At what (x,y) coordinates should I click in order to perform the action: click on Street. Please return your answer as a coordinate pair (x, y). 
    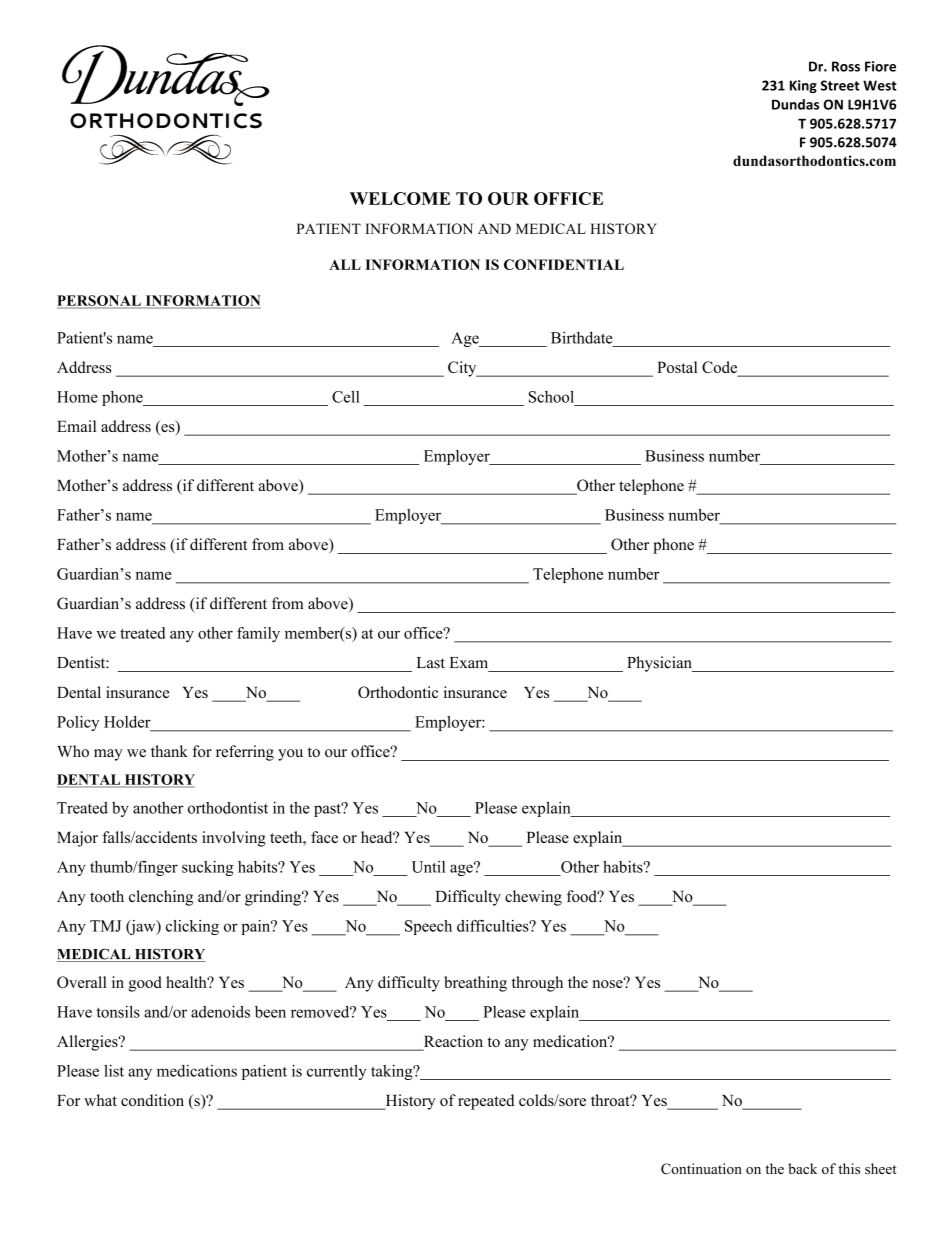
    Looking at the image, I should click on (840, 85).
